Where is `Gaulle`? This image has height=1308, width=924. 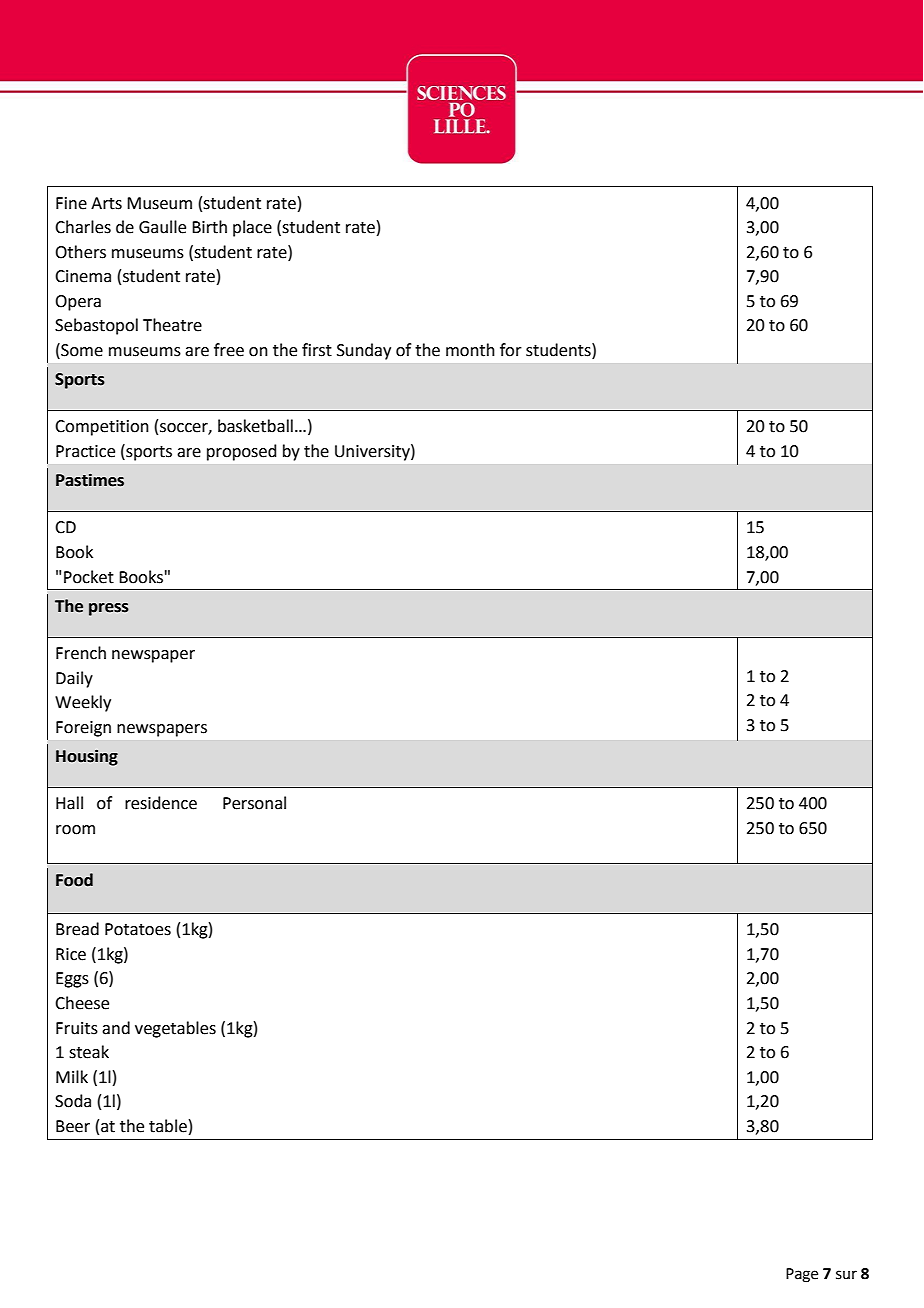 Gaulle is located at coordinates (162, 227).
